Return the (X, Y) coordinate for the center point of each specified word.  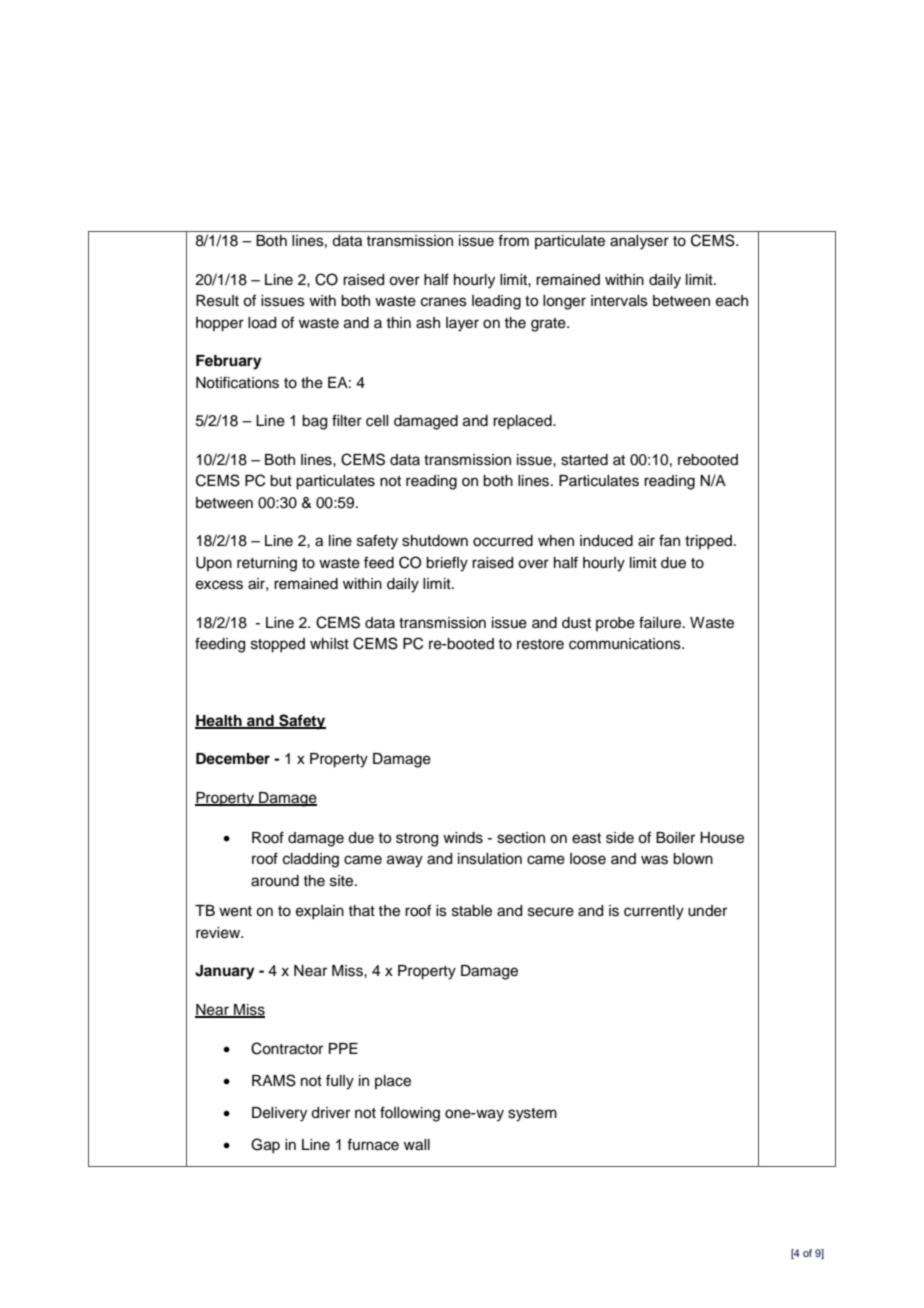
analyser (639, 242)
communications (626, 644)
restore (540, 644)
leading (496, 302)
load (262, 323)
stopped (278, 645)
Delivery (279, 1114)
